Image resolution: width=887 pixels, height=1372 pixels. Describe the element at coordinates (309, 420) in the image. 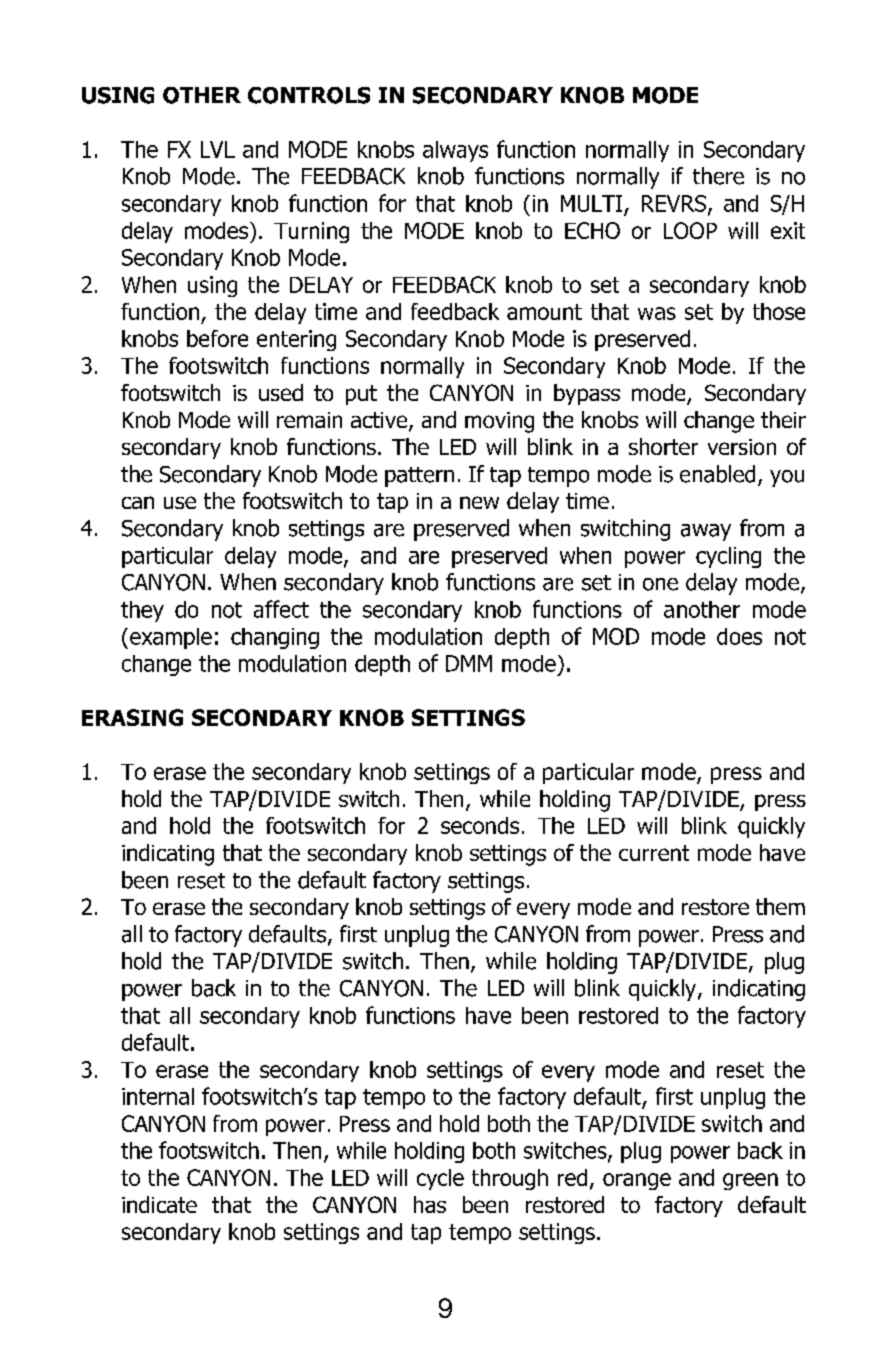

I see `remain` at that location.
